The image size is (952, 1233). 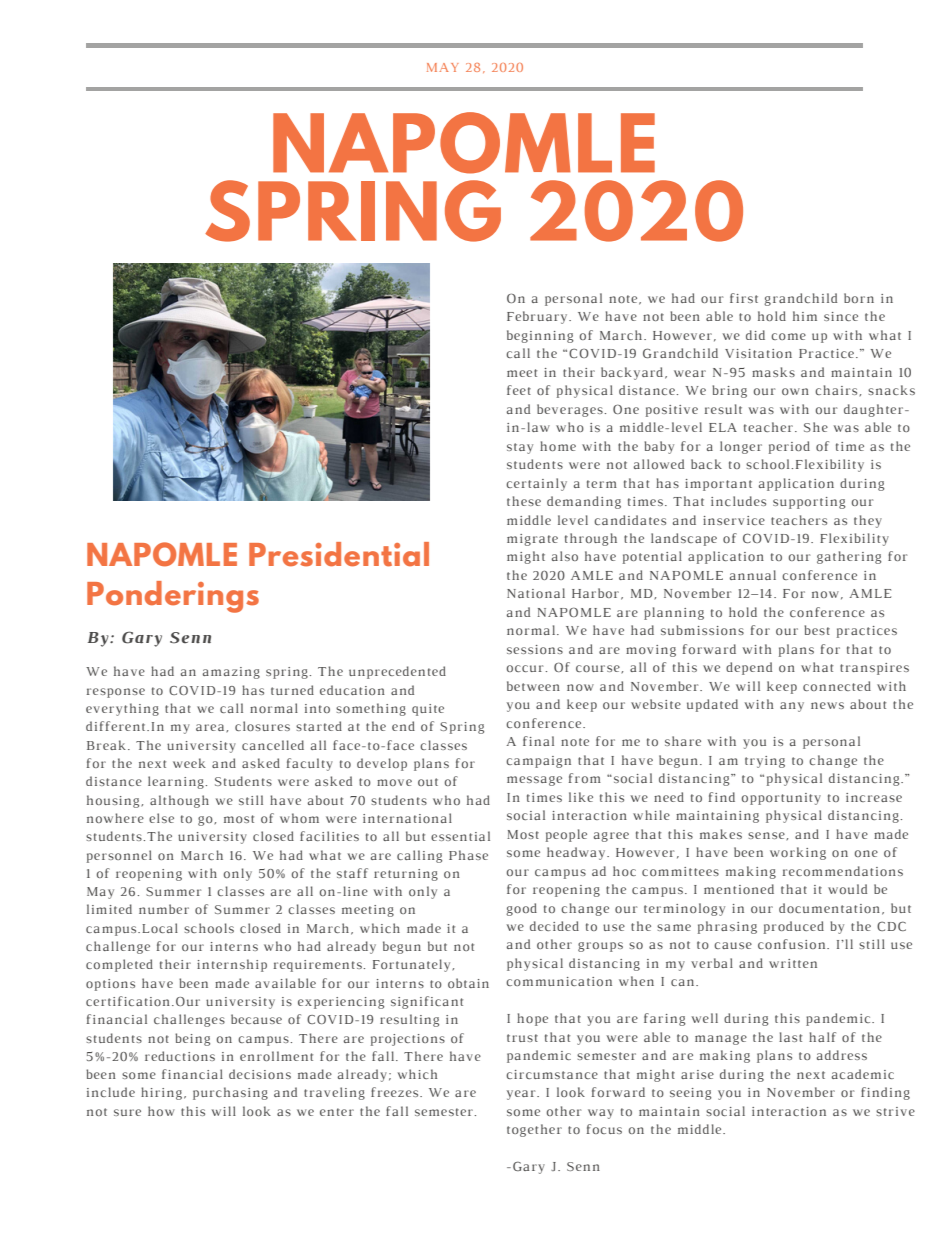 What do you see at coordinates (538, 317) in the document?
I see `February` at bounding box center [538, 317].
